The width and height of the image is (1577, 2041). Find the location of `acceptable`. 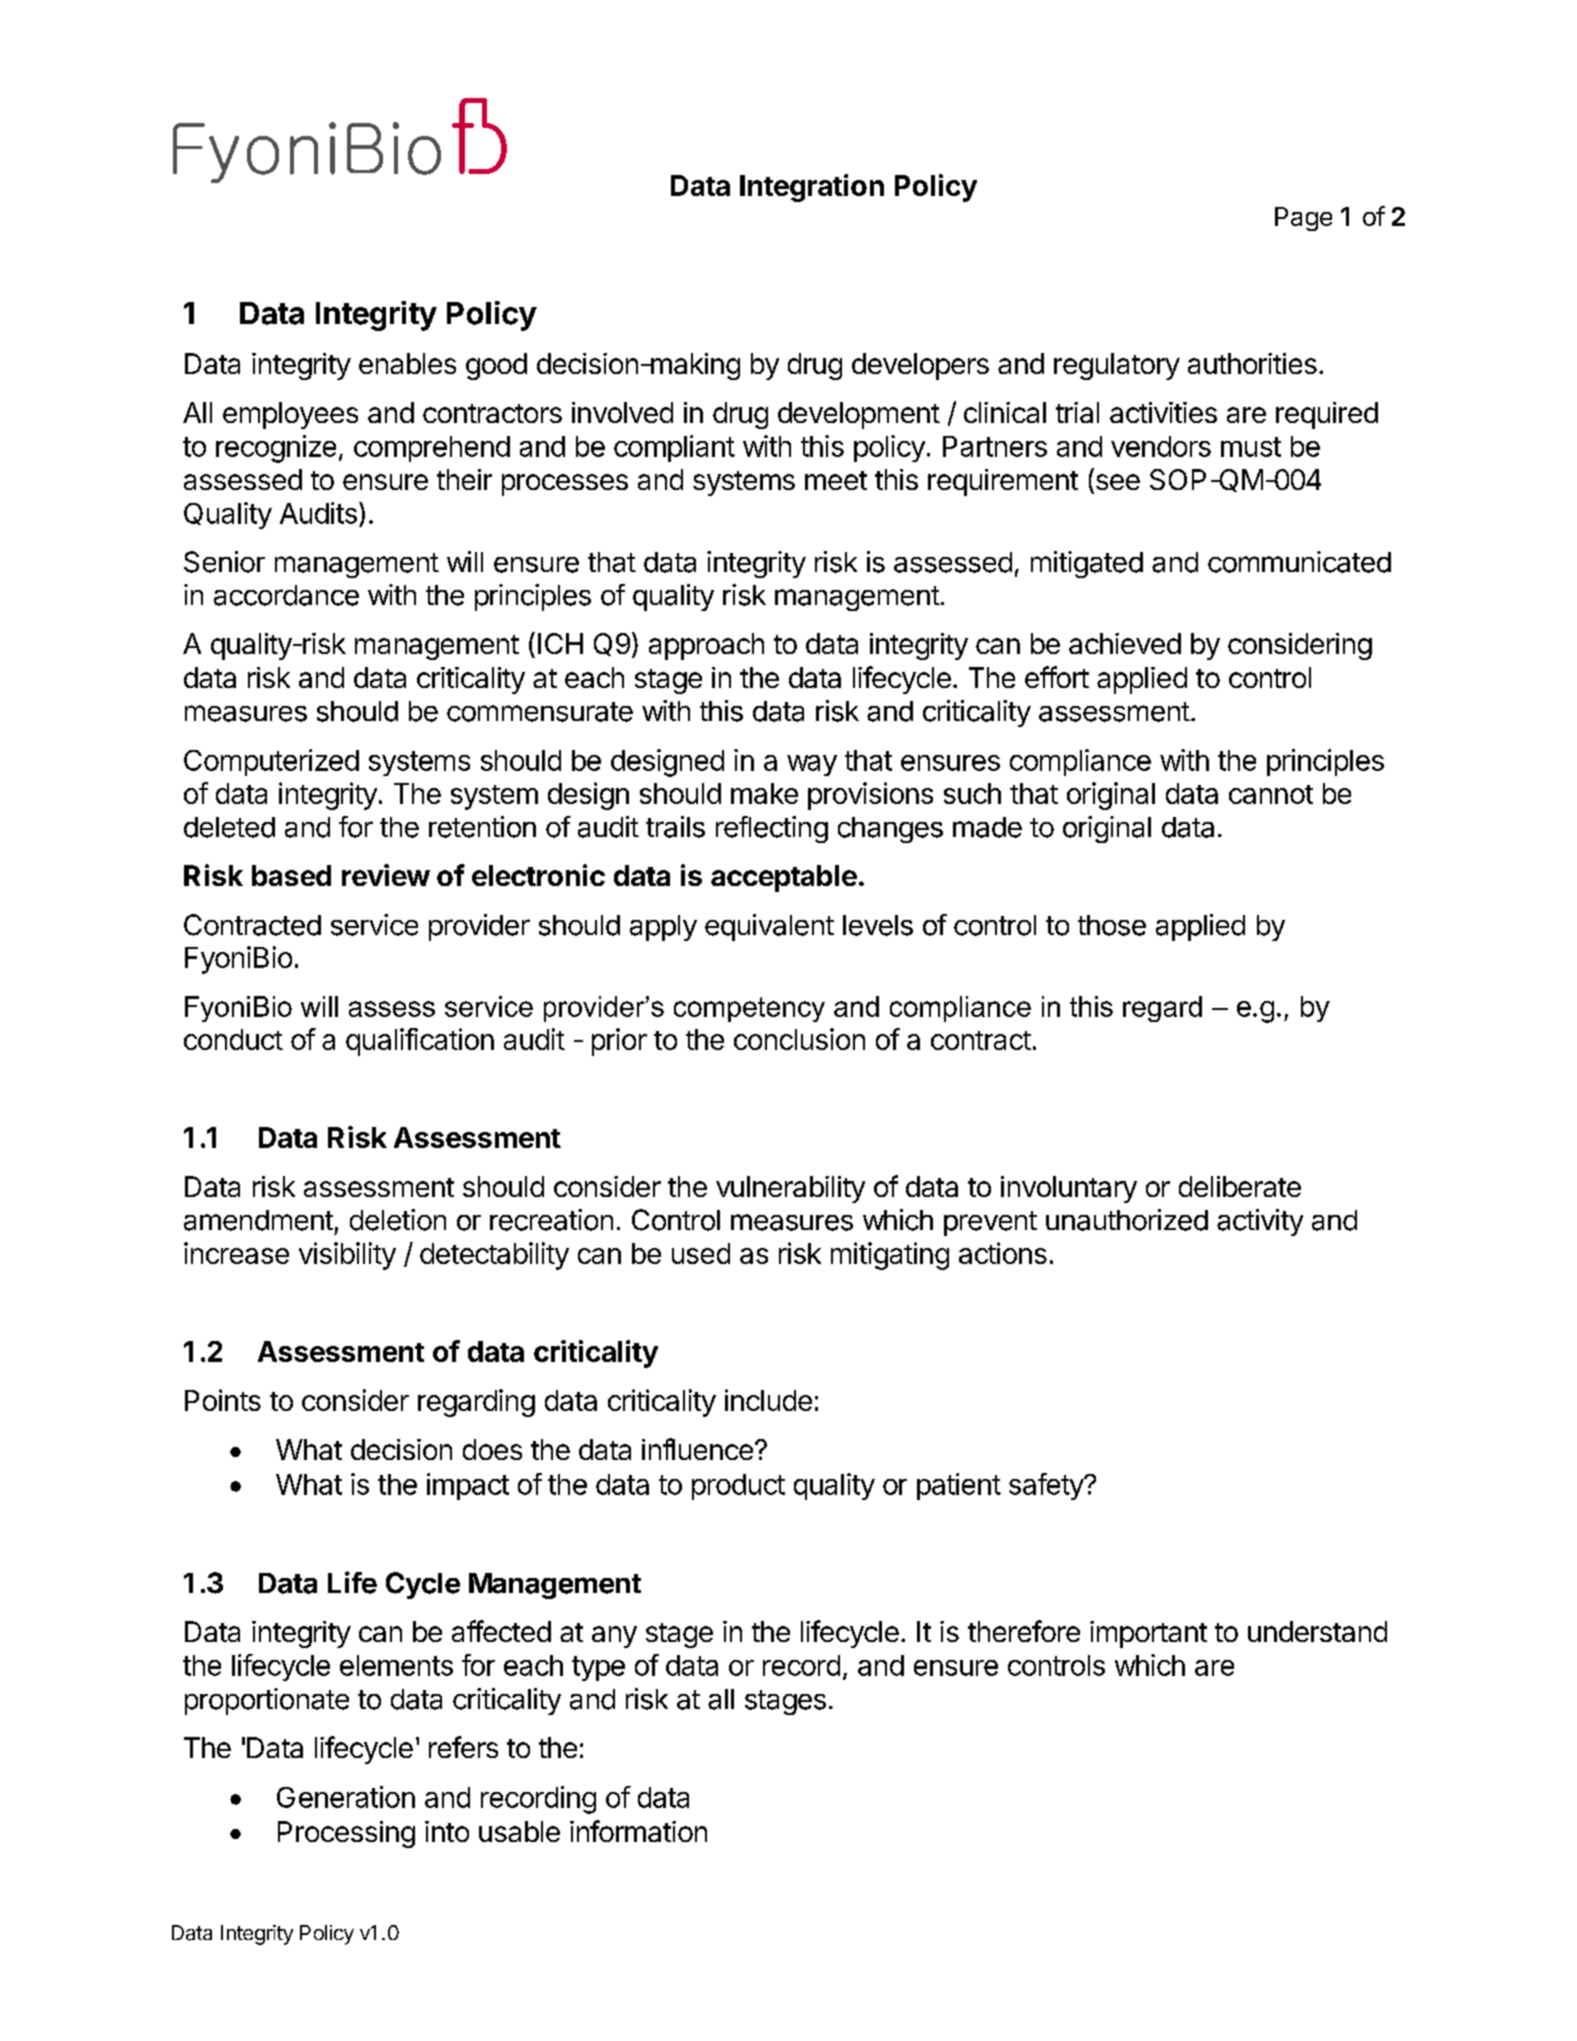

acceptable is located at coordinates (784, 878).
